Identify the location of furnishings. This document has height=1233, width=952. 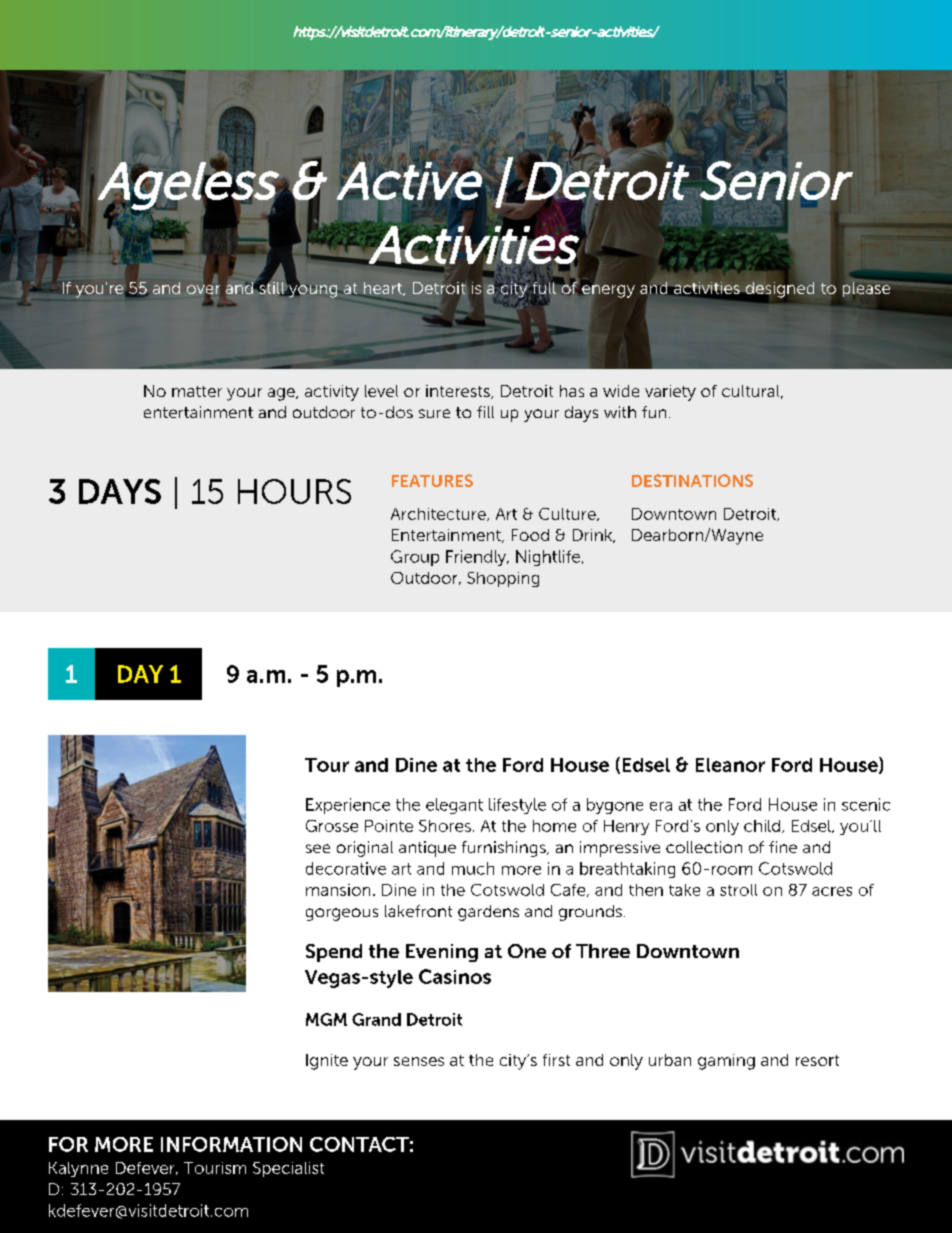
(505, 849).
